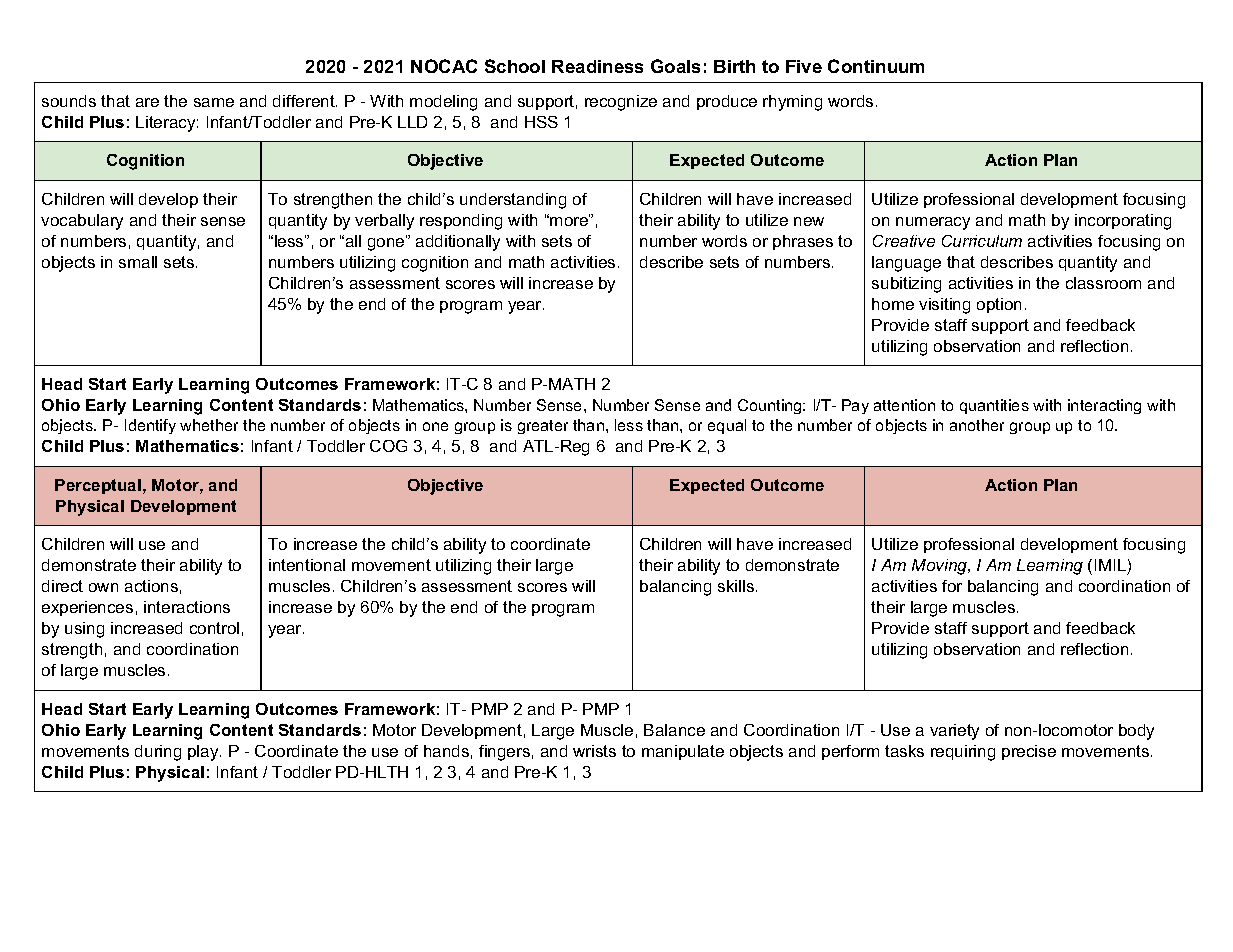 The width and height of the screenshot is (1233, 952). I want to click on greater, so click(543, 427).
